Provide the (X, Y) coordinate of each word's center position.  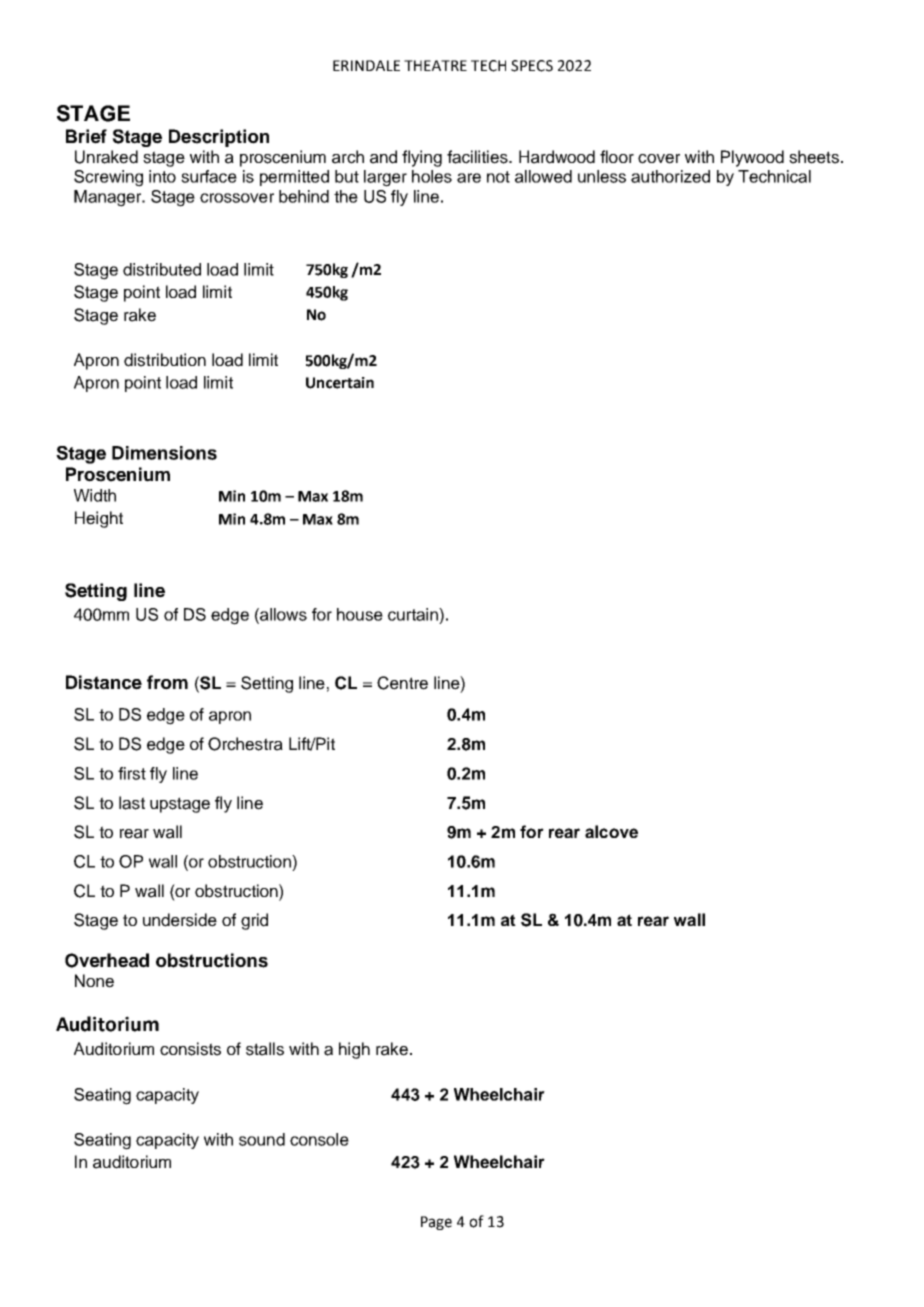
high (354, 1050)
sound (262, 1139)
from (167, 682)
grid (254, 921)
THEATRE (435, 65)
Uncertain (340, 383)
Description (219, 138)
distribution (165, 360)
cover (659, 159)
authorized (670, 176)
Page (436, 1223)
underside (180, 920)
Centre (402, 683)
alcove (611, 831)
